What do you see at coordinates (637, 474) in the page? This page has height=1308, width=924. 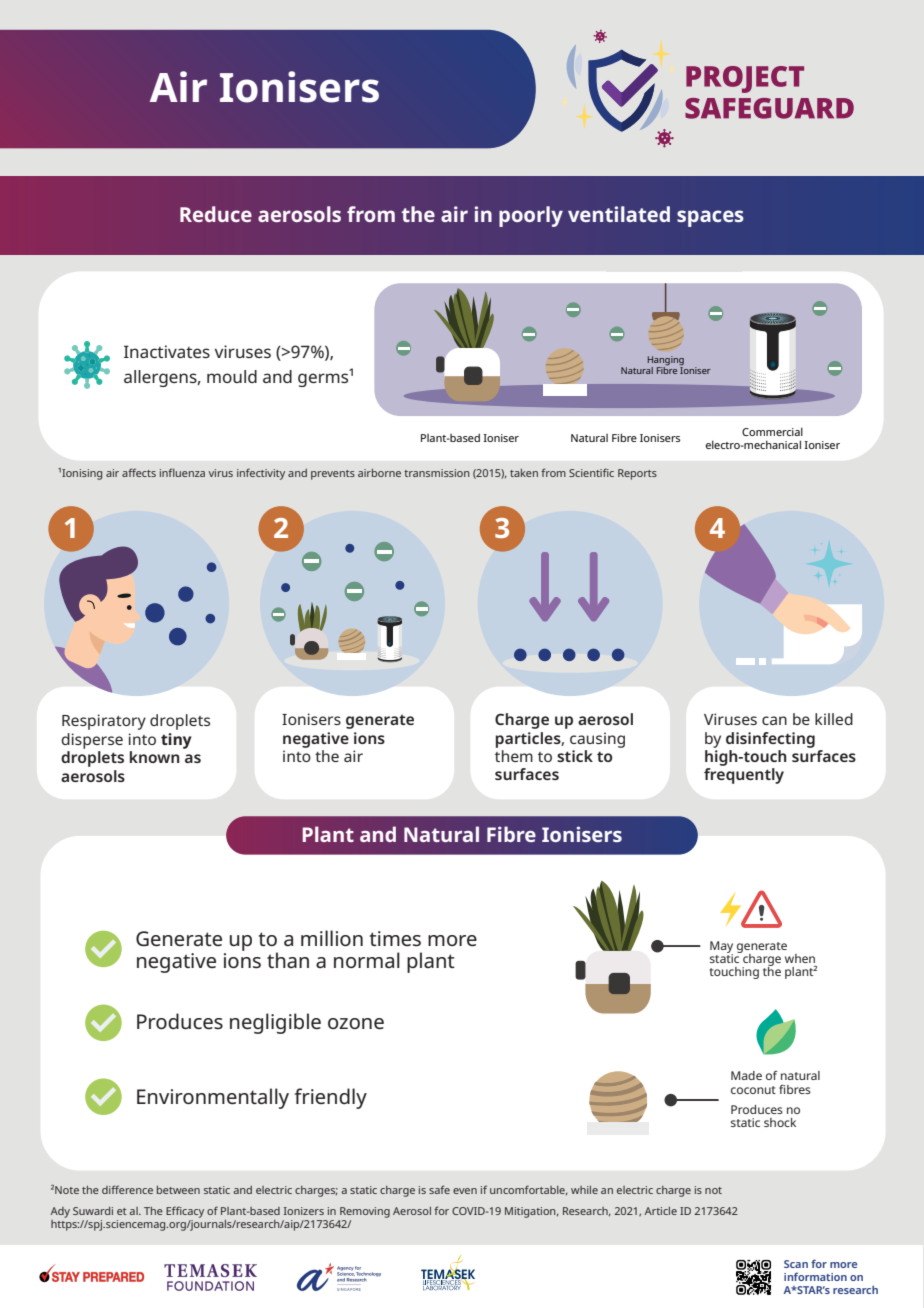 I see `Reports` at bounding box center [637, 474].
